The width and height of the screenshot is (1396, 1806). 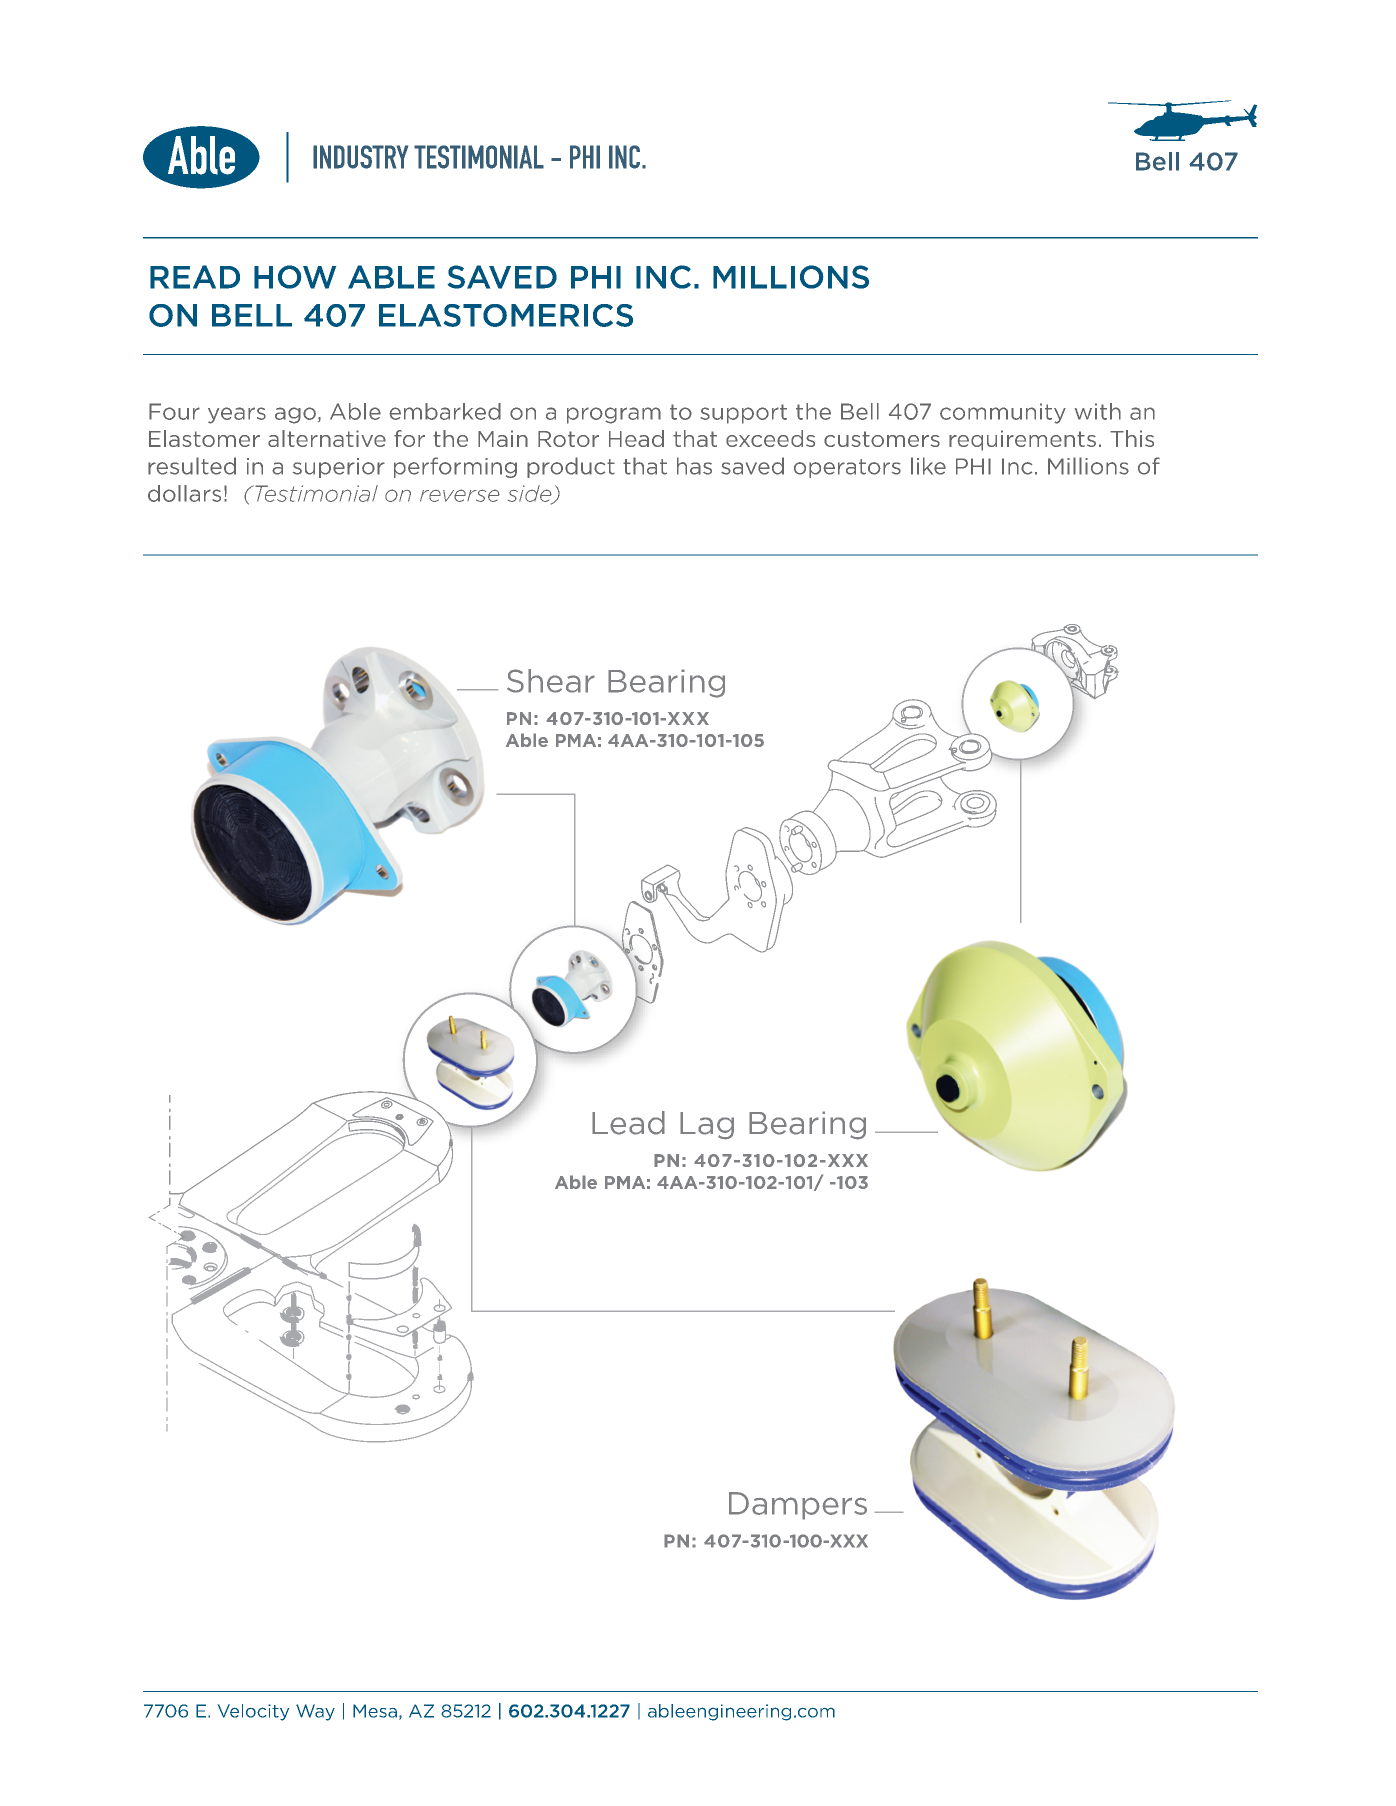 I want to click on Mesa, so click(x=375, y=1711).
